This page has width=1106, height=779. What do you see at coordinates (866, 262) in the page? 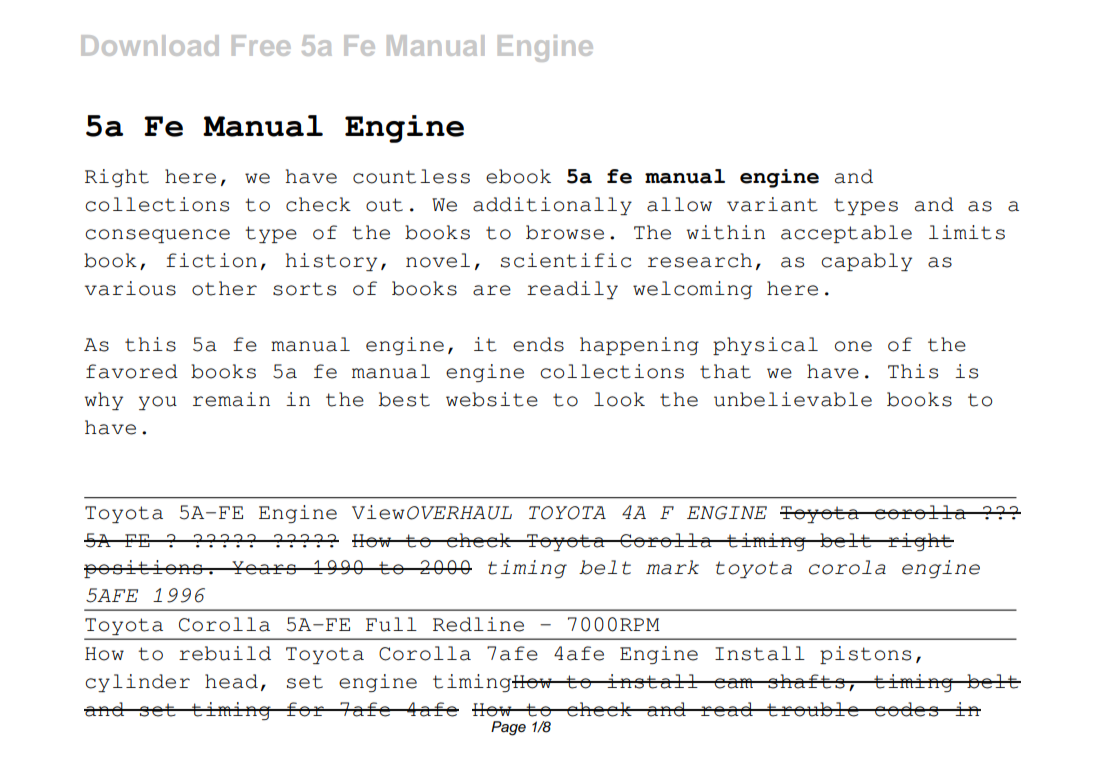
I see `capably` at bounding box center [866, 262].
